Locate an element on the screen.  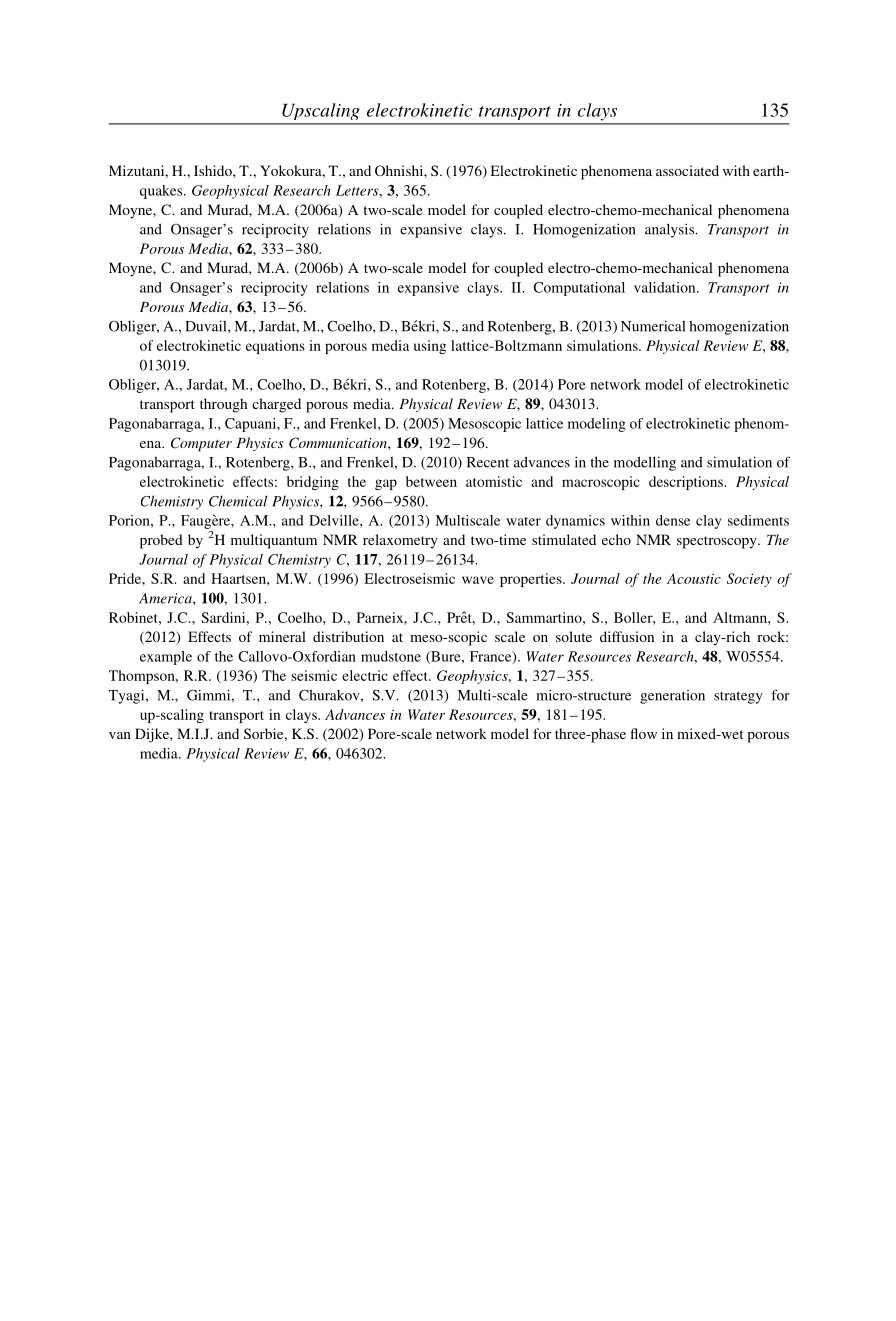
equations is located at coordinates (275, 347).
